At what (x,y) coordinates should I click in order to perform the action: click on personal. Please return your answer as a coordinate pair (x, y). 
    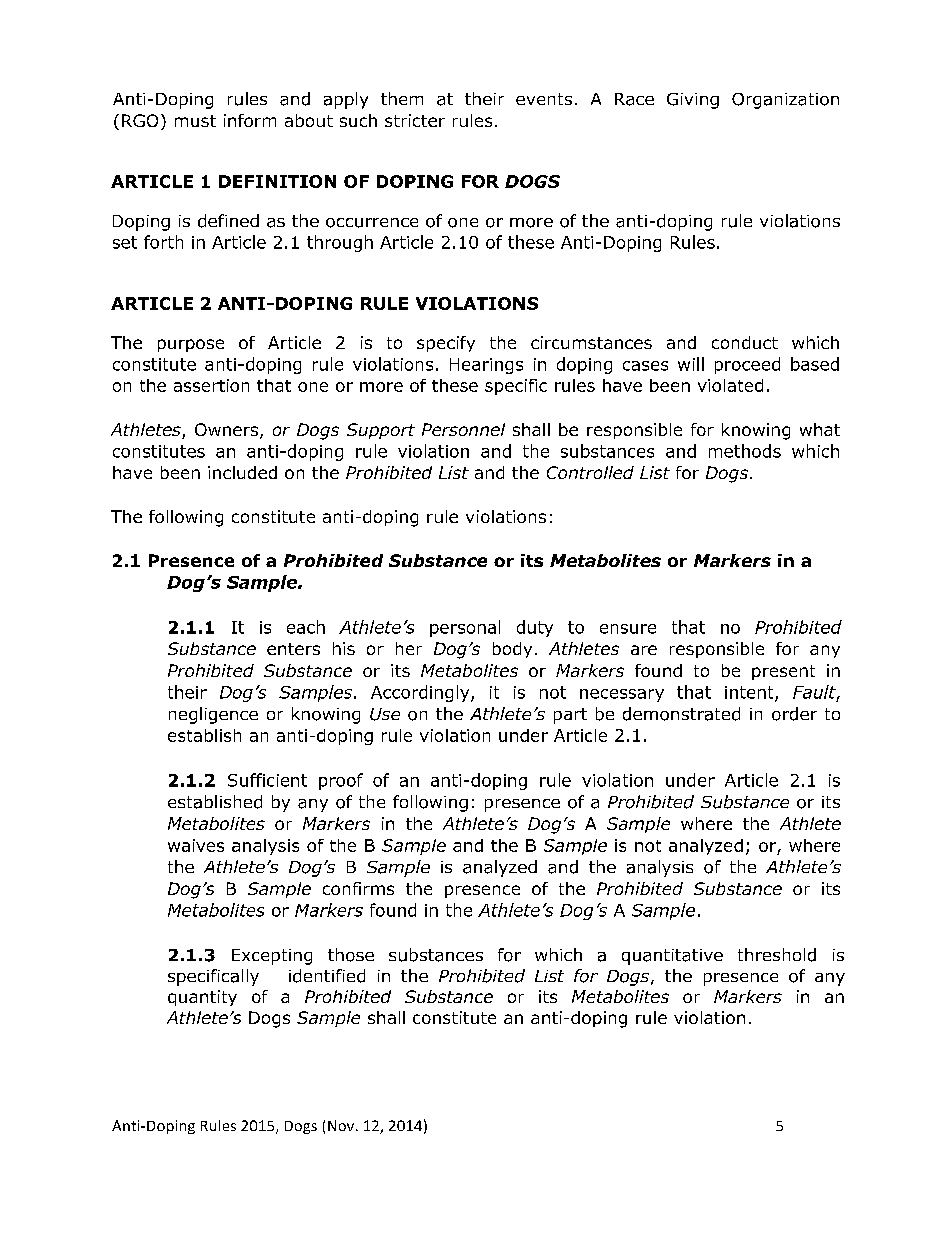
    Looking at the image, I should click on (465, 628).
